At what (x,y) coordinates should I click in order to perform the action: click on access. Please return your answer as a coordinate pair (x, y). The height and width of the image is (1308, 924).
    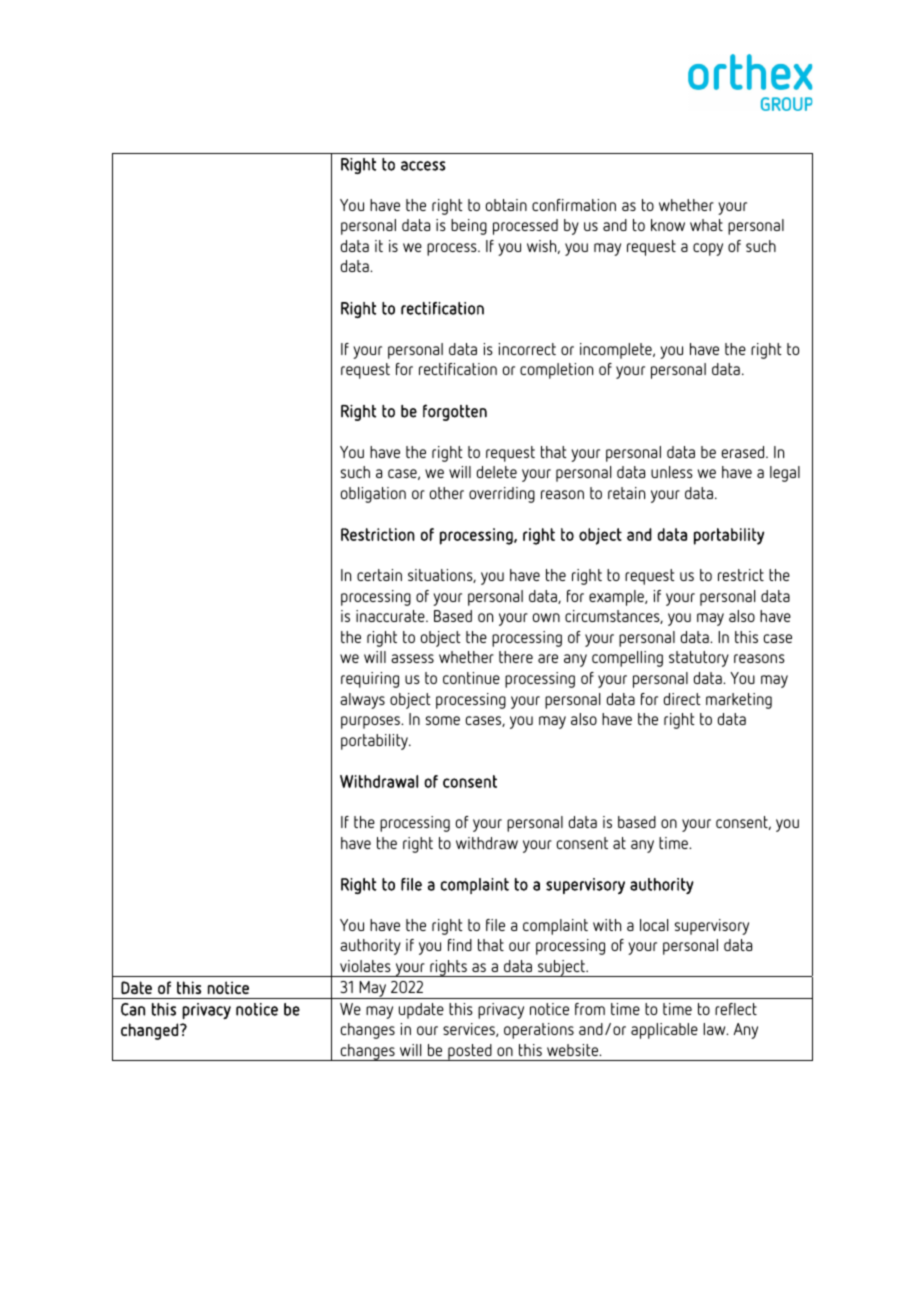
    Looking at the image, I should click on (423, 166).
